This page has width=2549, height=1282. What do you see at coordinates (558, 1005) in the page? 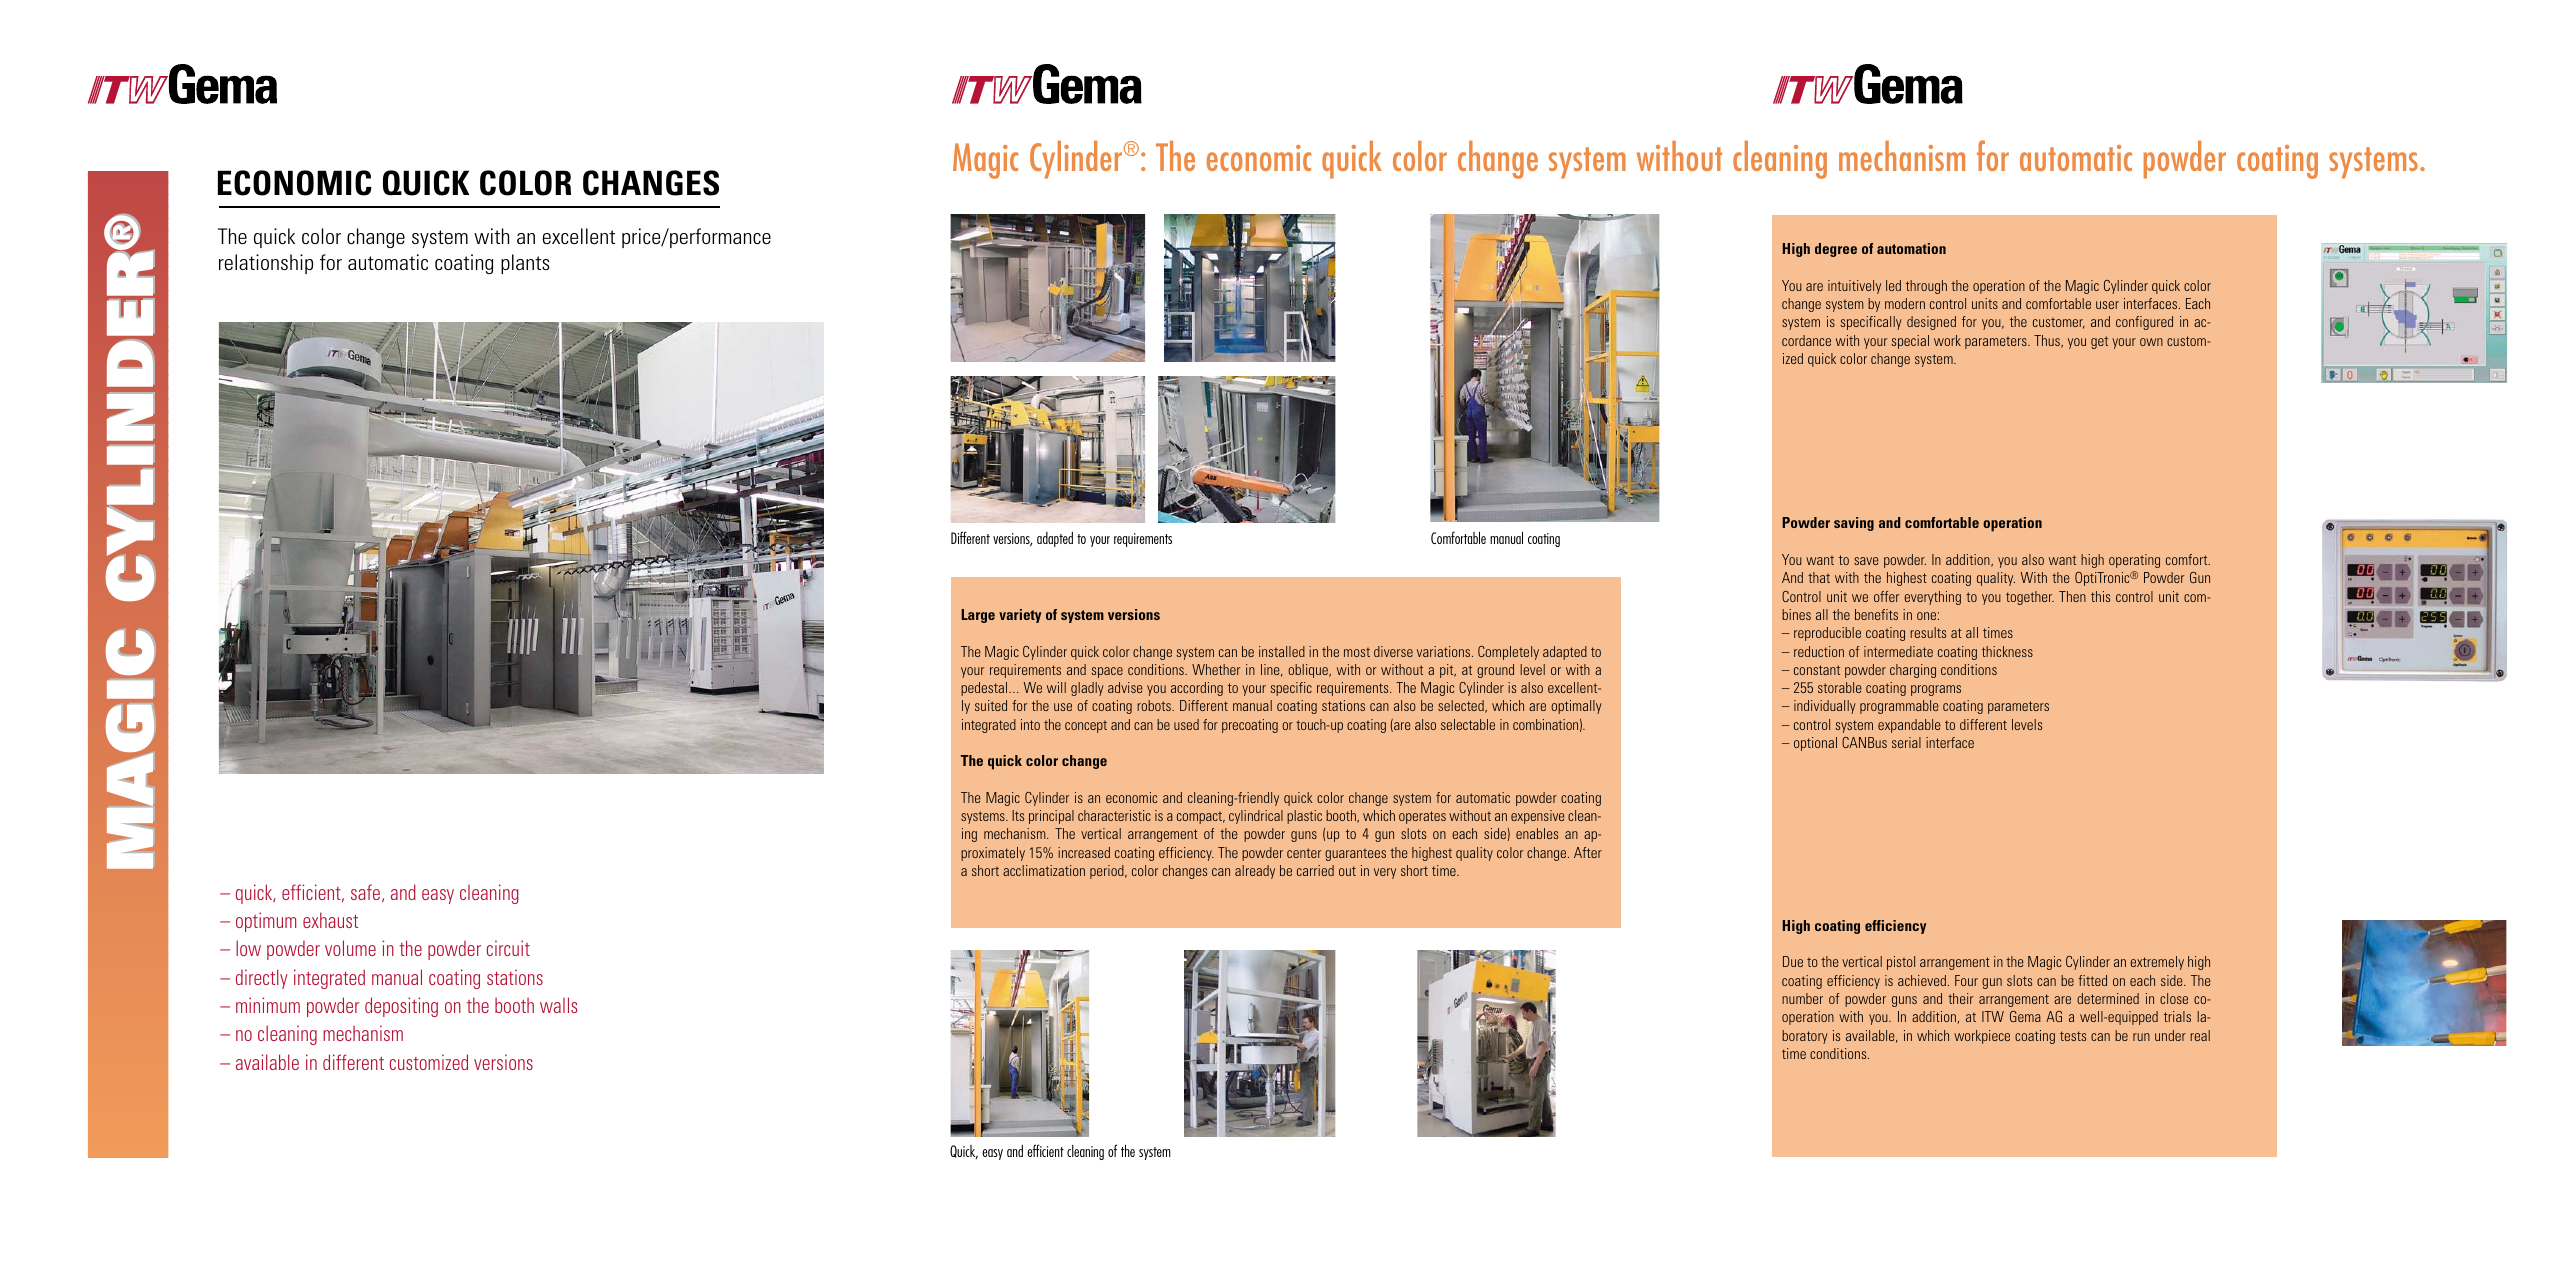
I see `walls` at bounding box center [558, 1005].
